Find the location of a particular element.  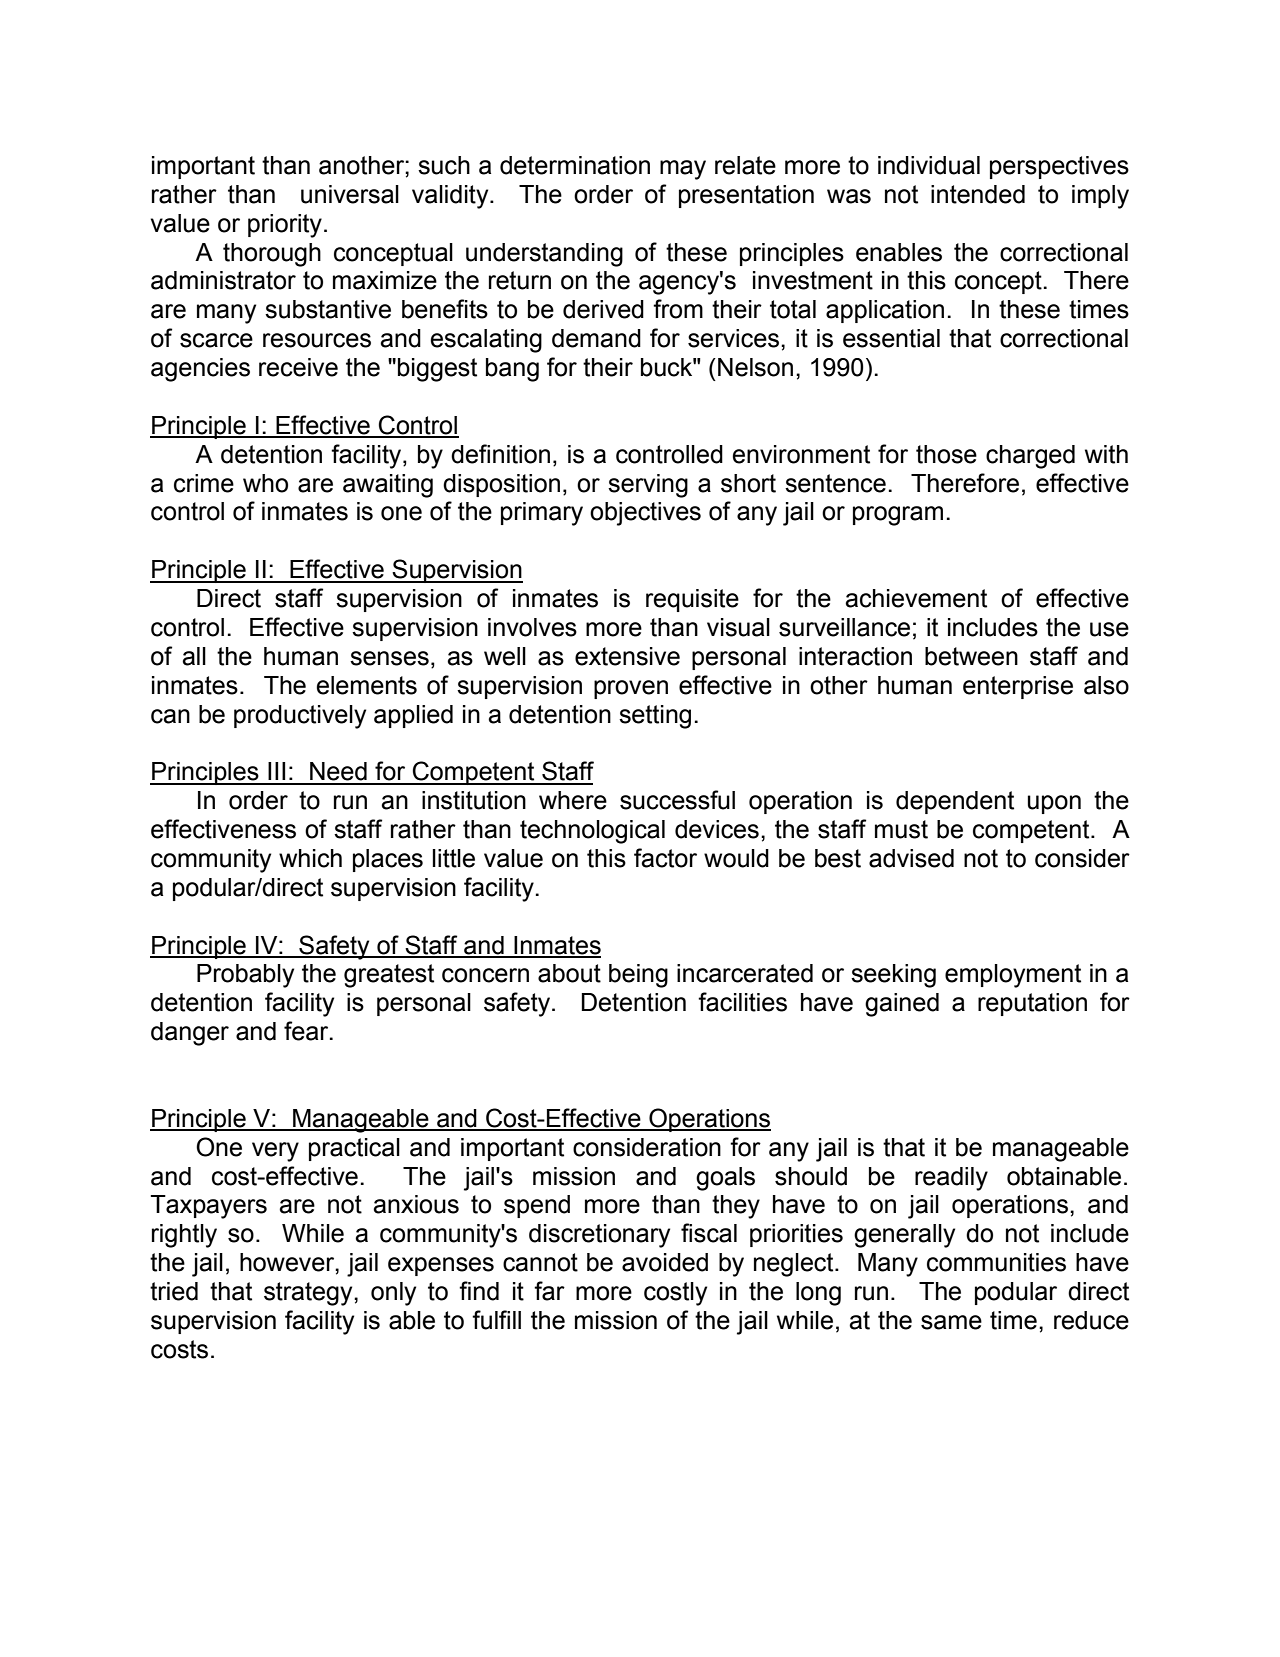

fear is located at coordinates (307, 1031).
